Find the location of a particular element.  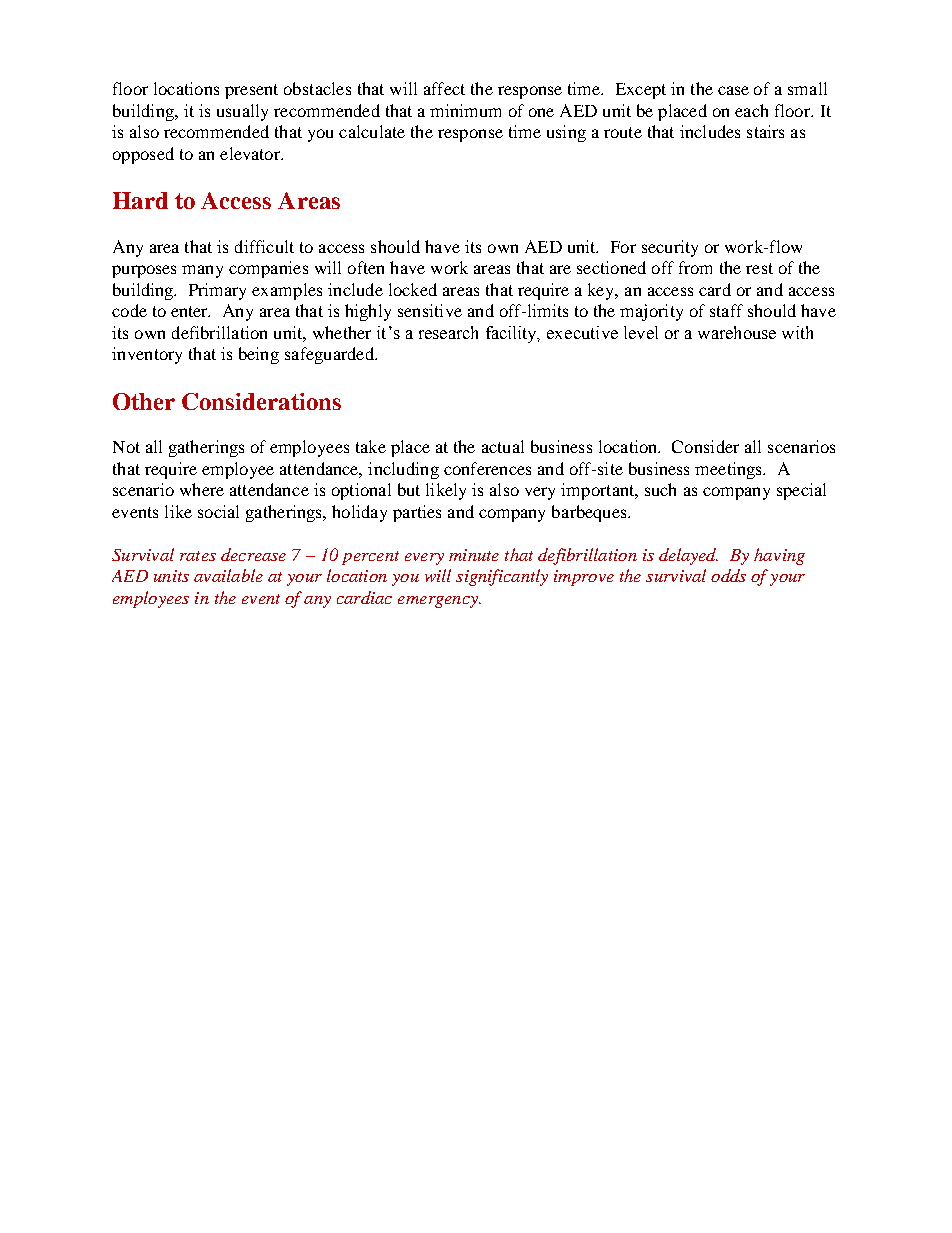

many is located at coordinates (202, 271).
